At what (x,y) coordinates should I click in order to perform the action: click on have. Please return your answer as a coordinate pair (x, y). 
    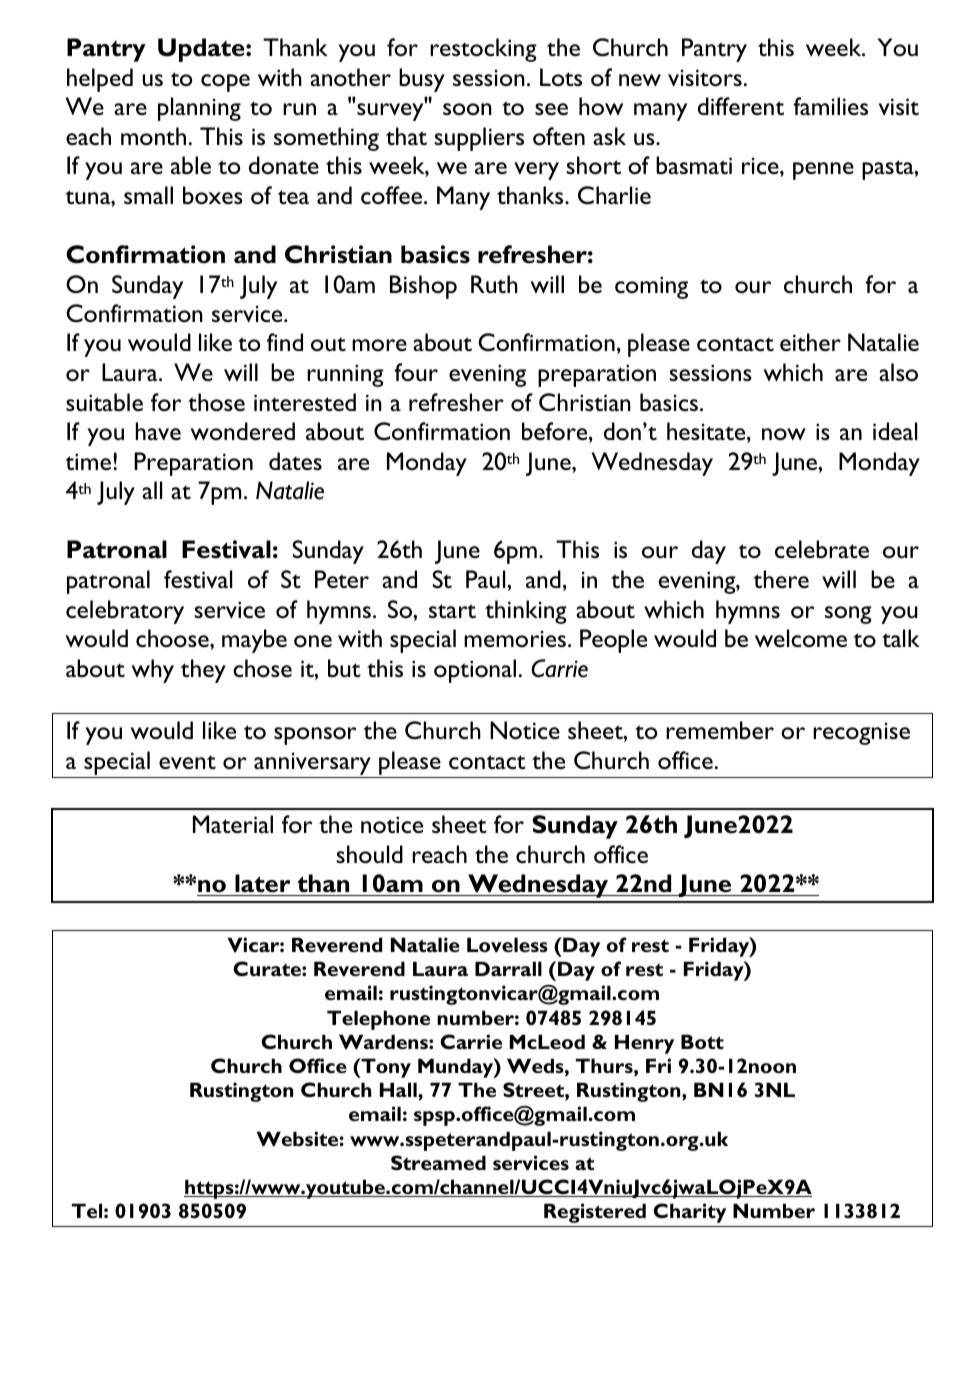
    Looking at the image, I should click on (158, 431).
